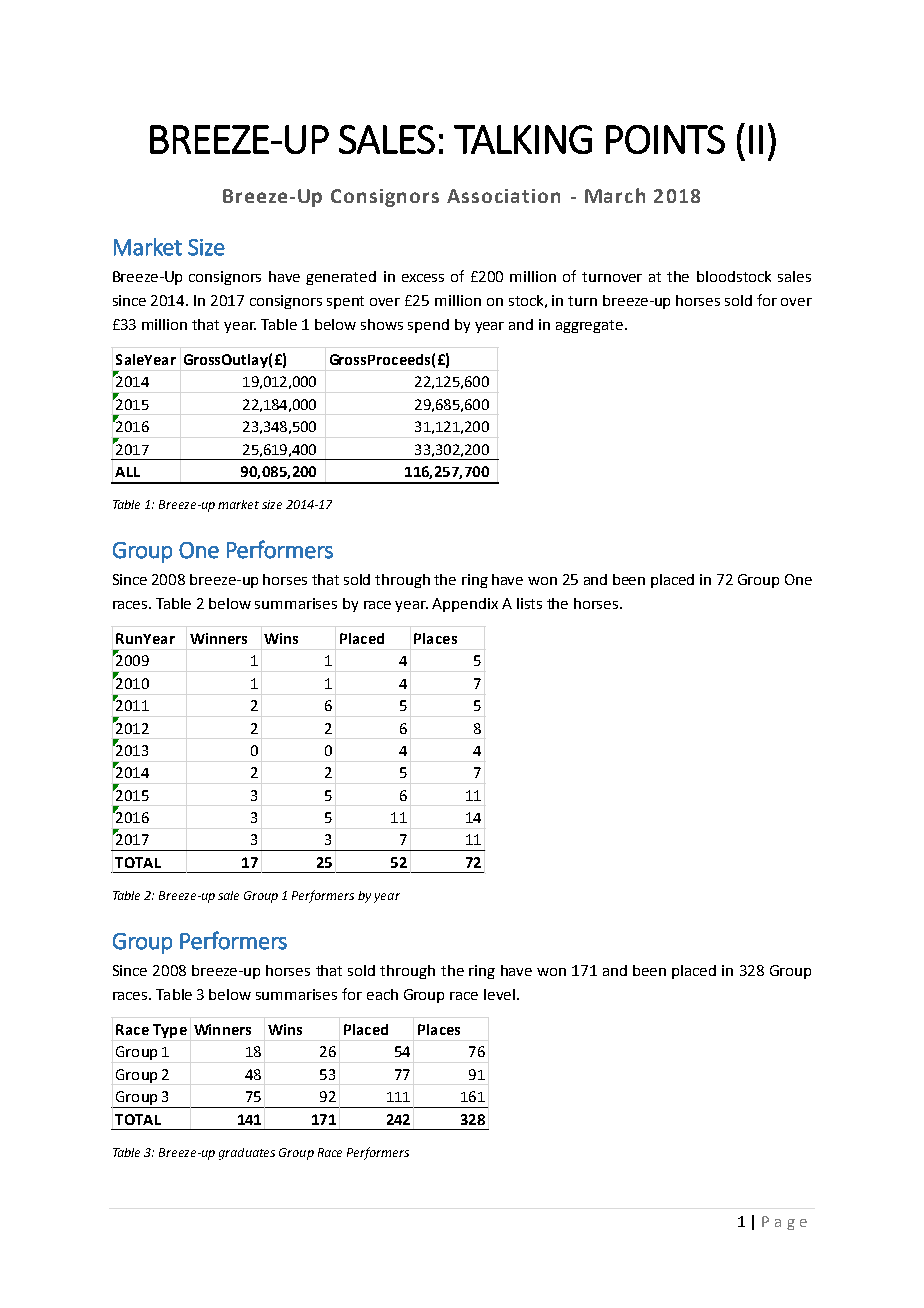 This document has height=1308, width=924. What do you see at coordinates (170, 1031) in the document?
I see `Type` at bounding box center [170, 1031].
